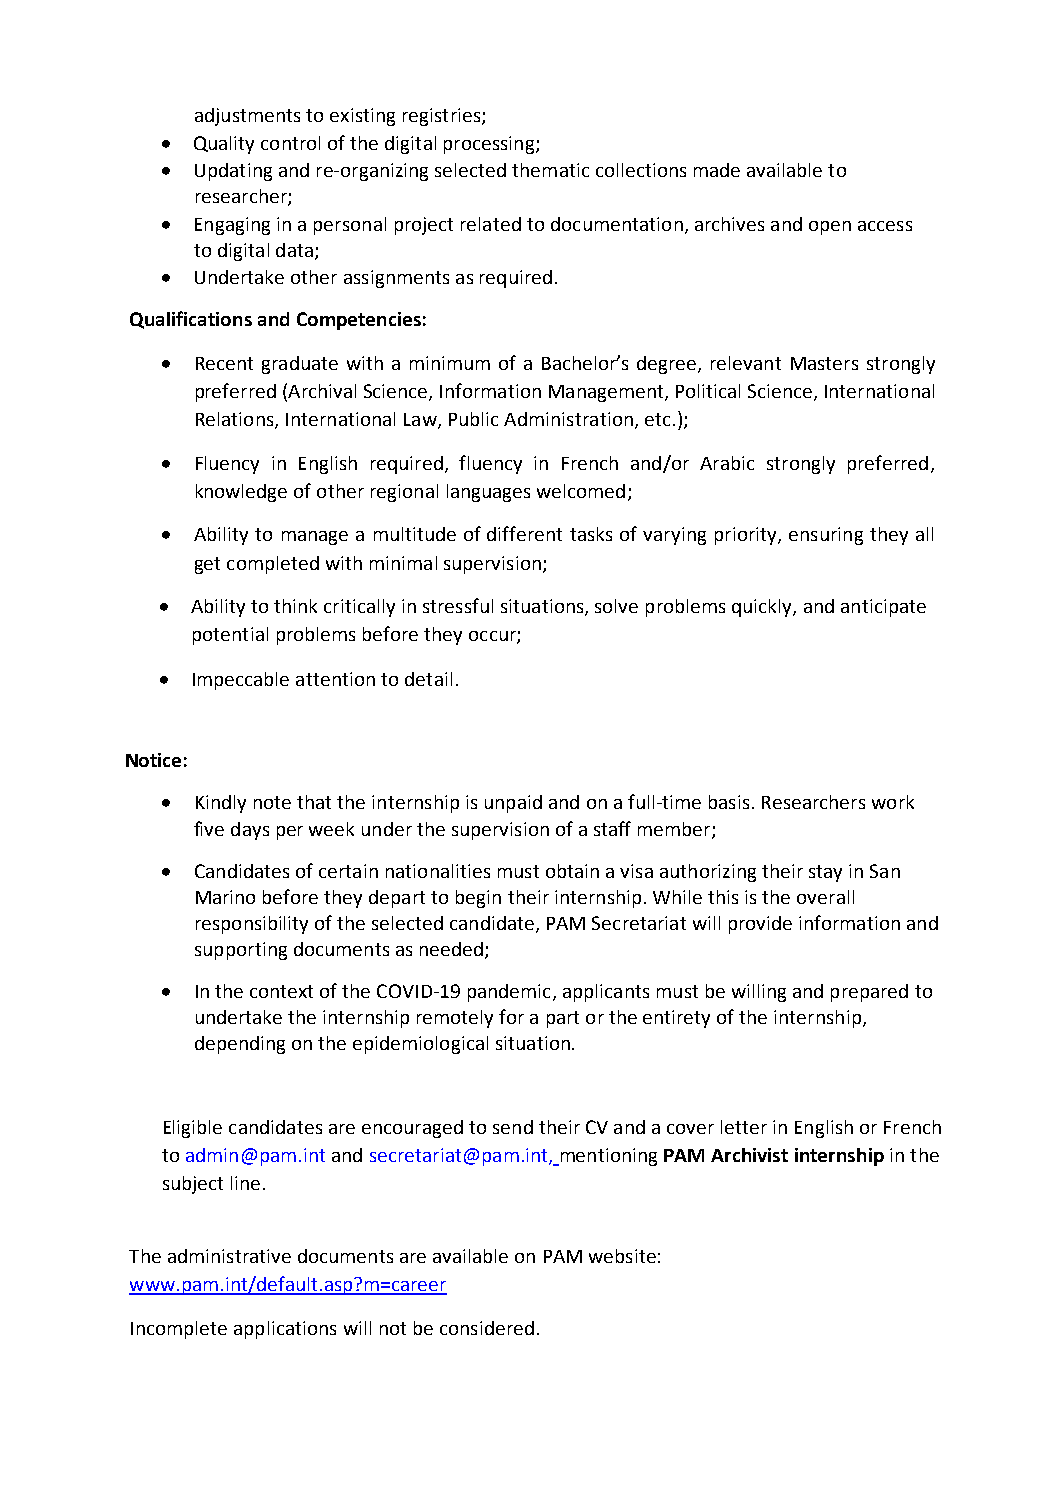 This document has height=1501, width=1062. I want to click on thematic, so click(550, 170).
